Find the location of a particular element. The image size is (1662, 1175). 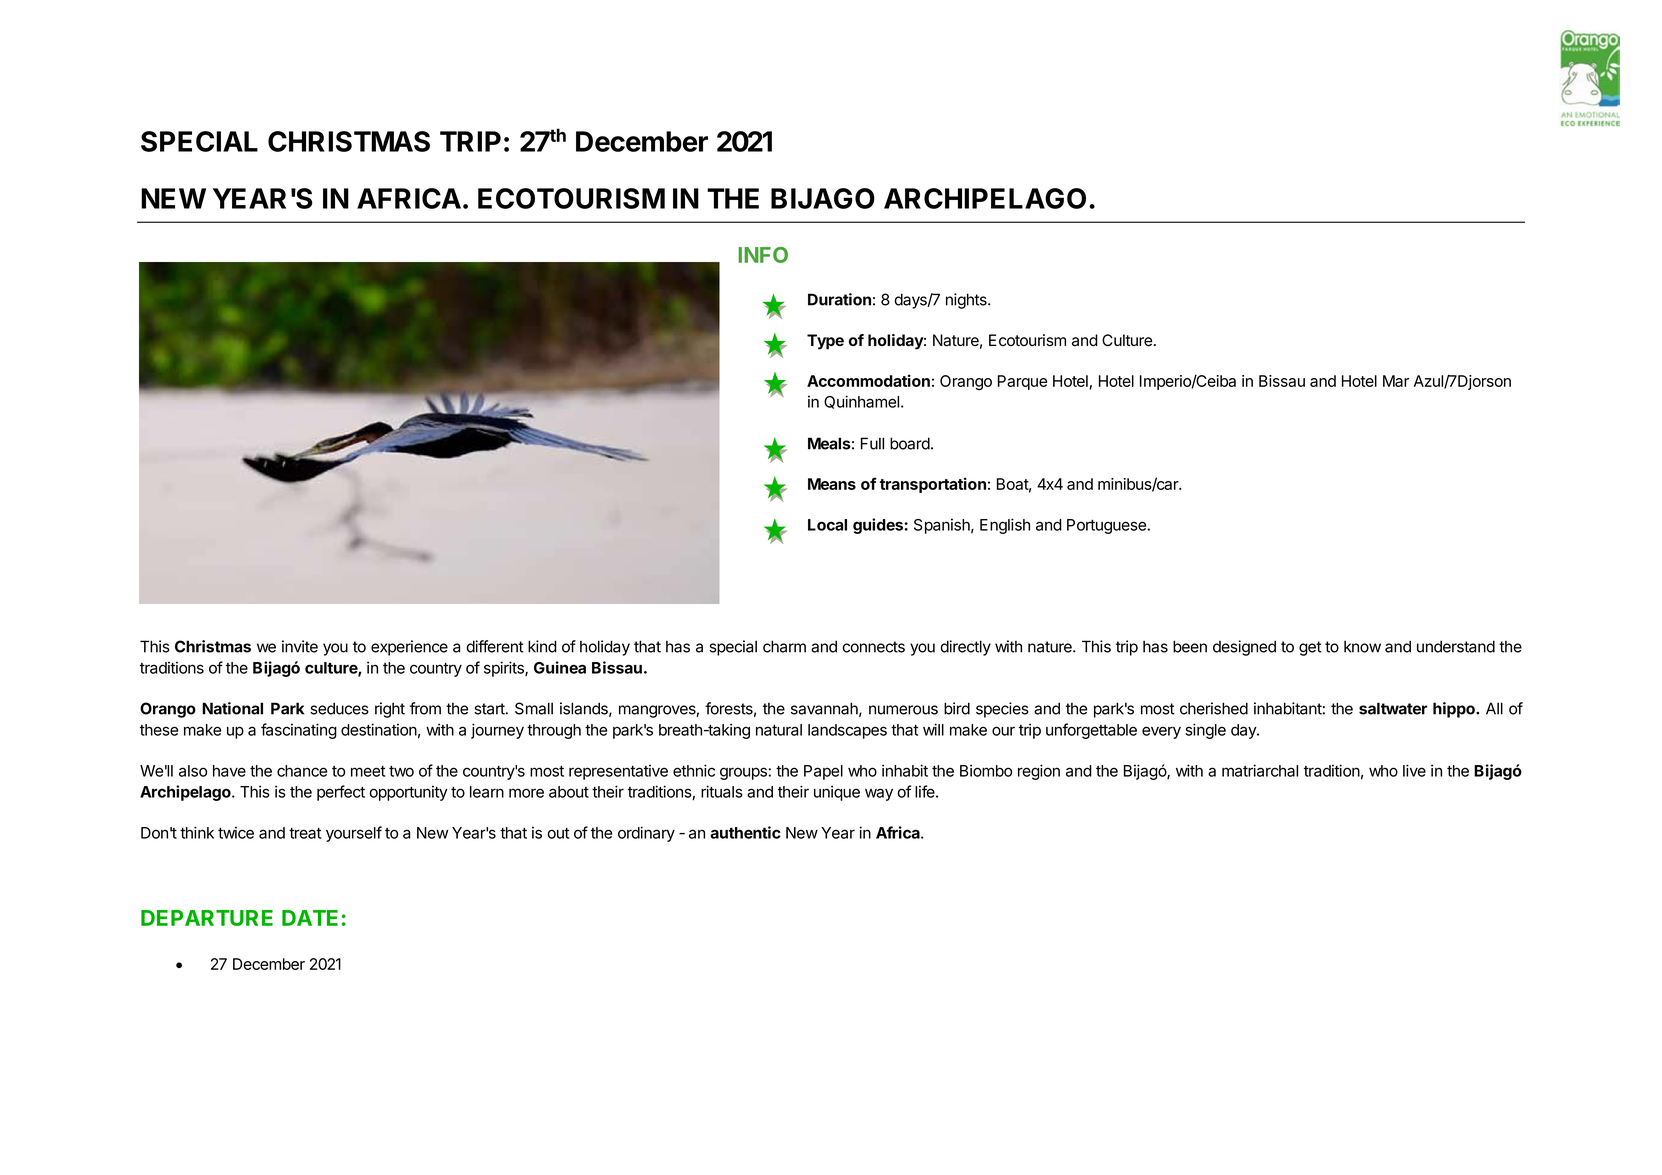

know is located at coordinates (1362, 646).
